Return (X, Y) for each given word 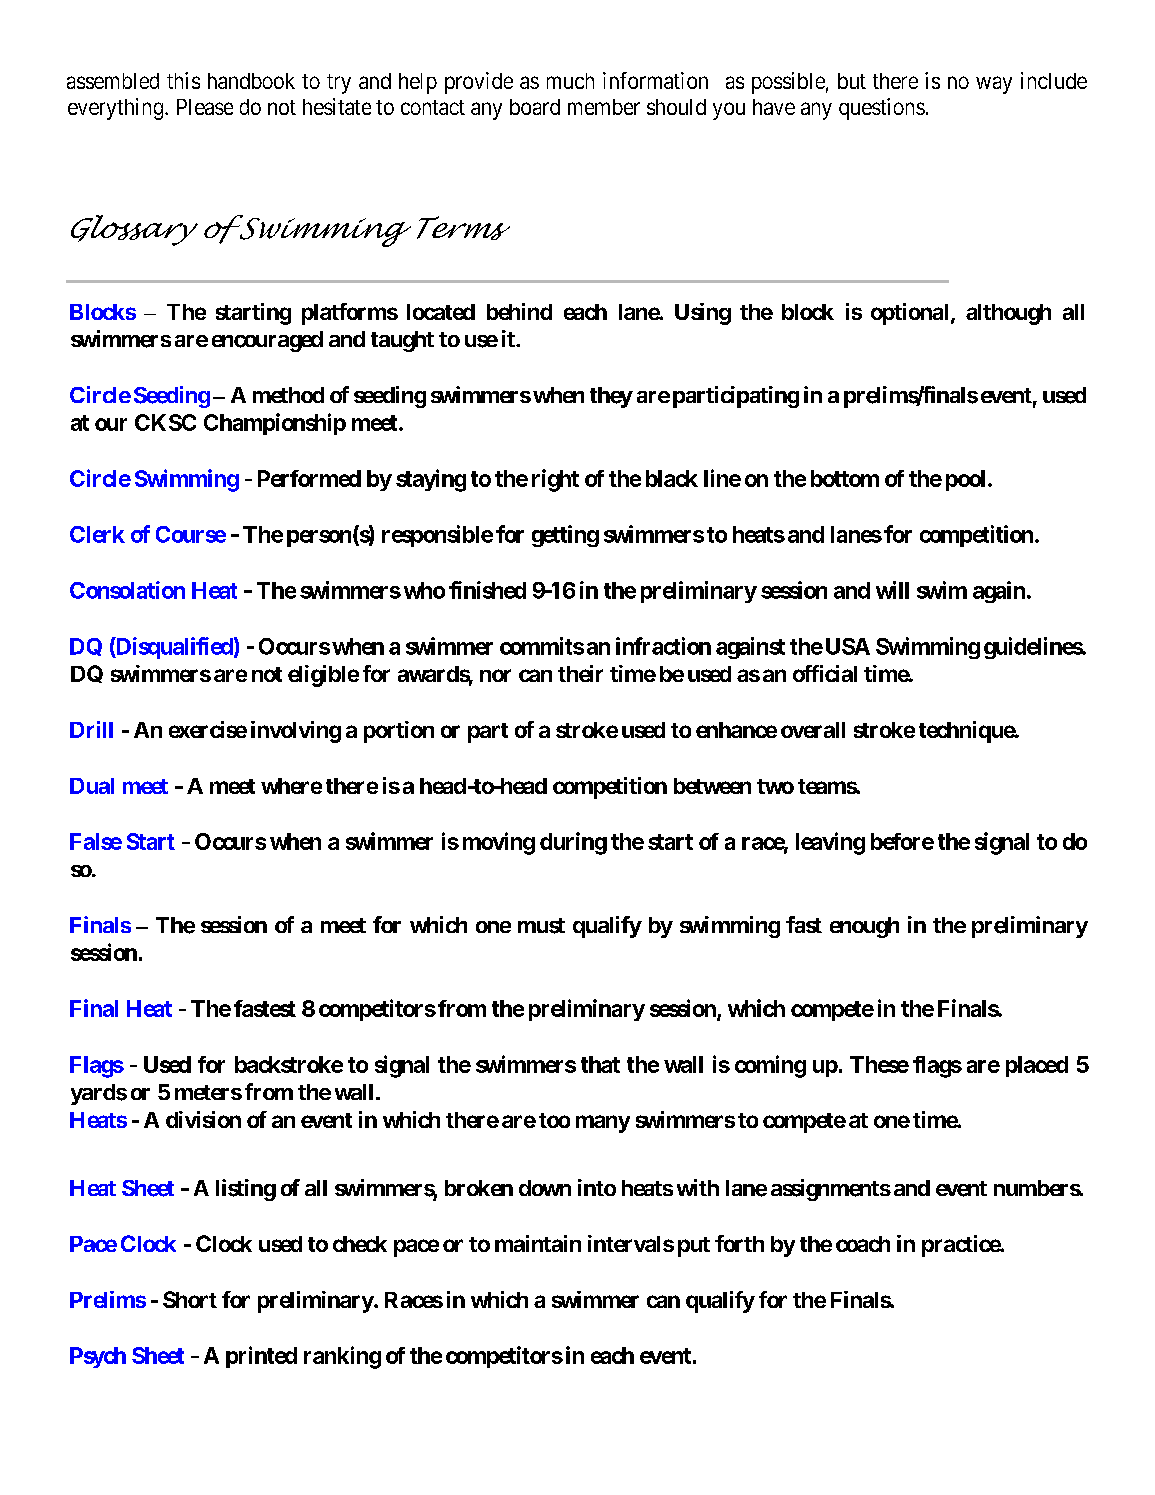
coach (863, 1244)
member (604, 107)
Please (205, 107)
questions (882, 109)
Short (190, 1299)
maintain (538, 1243)
